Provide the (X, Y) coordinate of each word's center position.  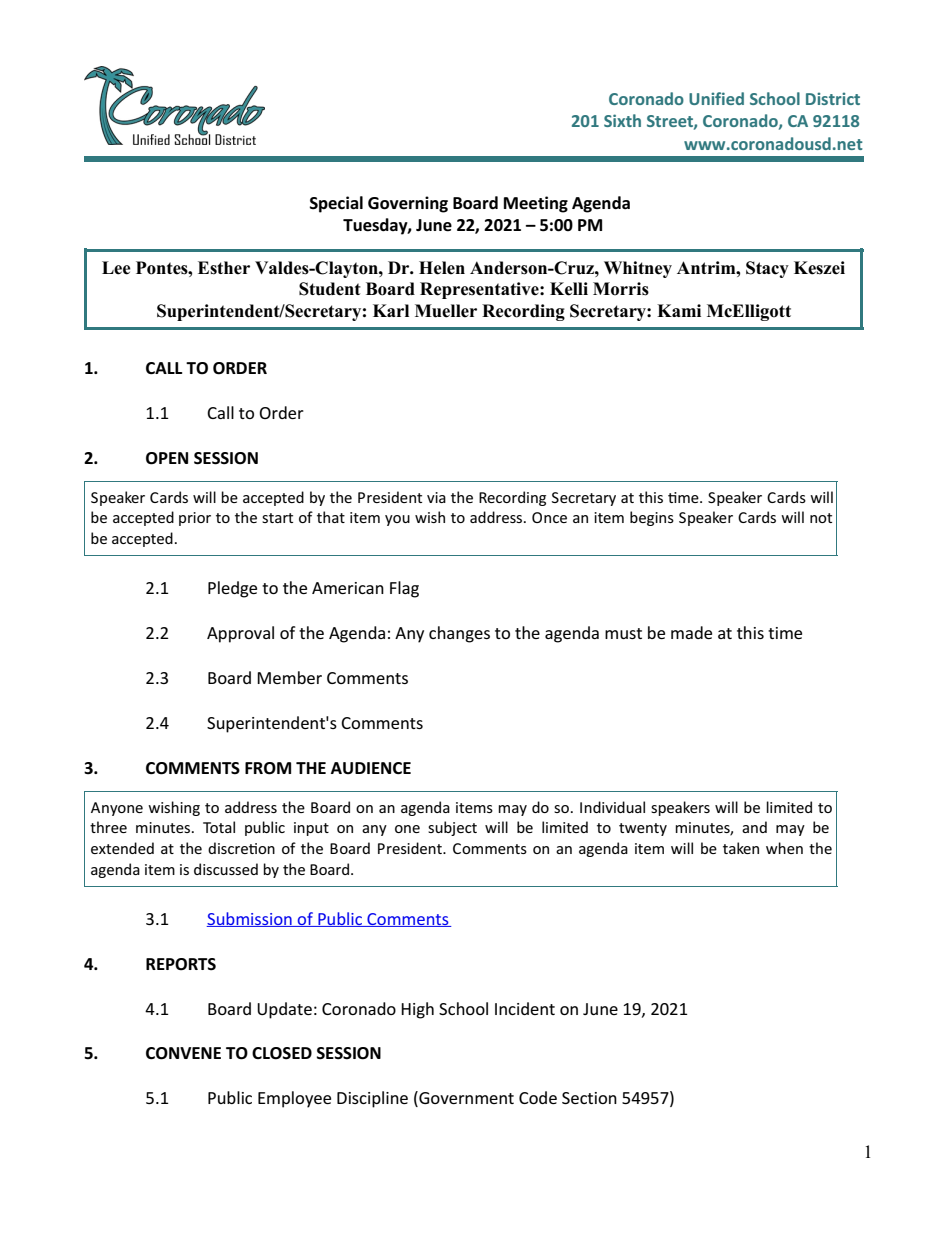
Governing (408, 204)
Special (336, 204)
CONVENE (183, 1053)
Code (538, 1097)
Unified (716, 98)
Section (589, 1098)
